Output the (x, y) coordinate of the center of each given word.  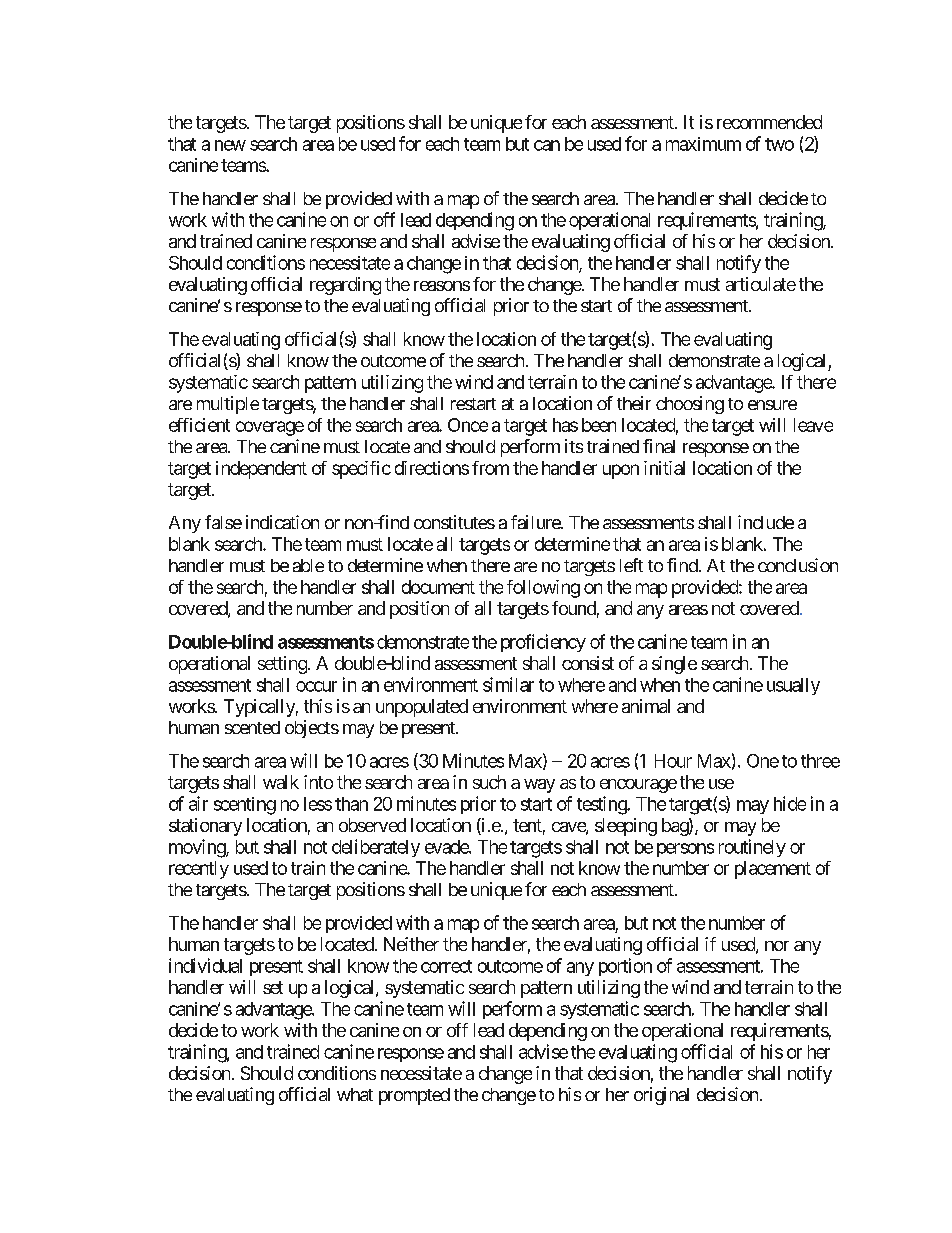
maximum (703, 144)
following (543, 589)
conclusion (798, 565)
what (355, 1094)
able (308, 565)
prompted (414, 1096)
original (661, 1096)
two (779, 144)
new (230, 145)
